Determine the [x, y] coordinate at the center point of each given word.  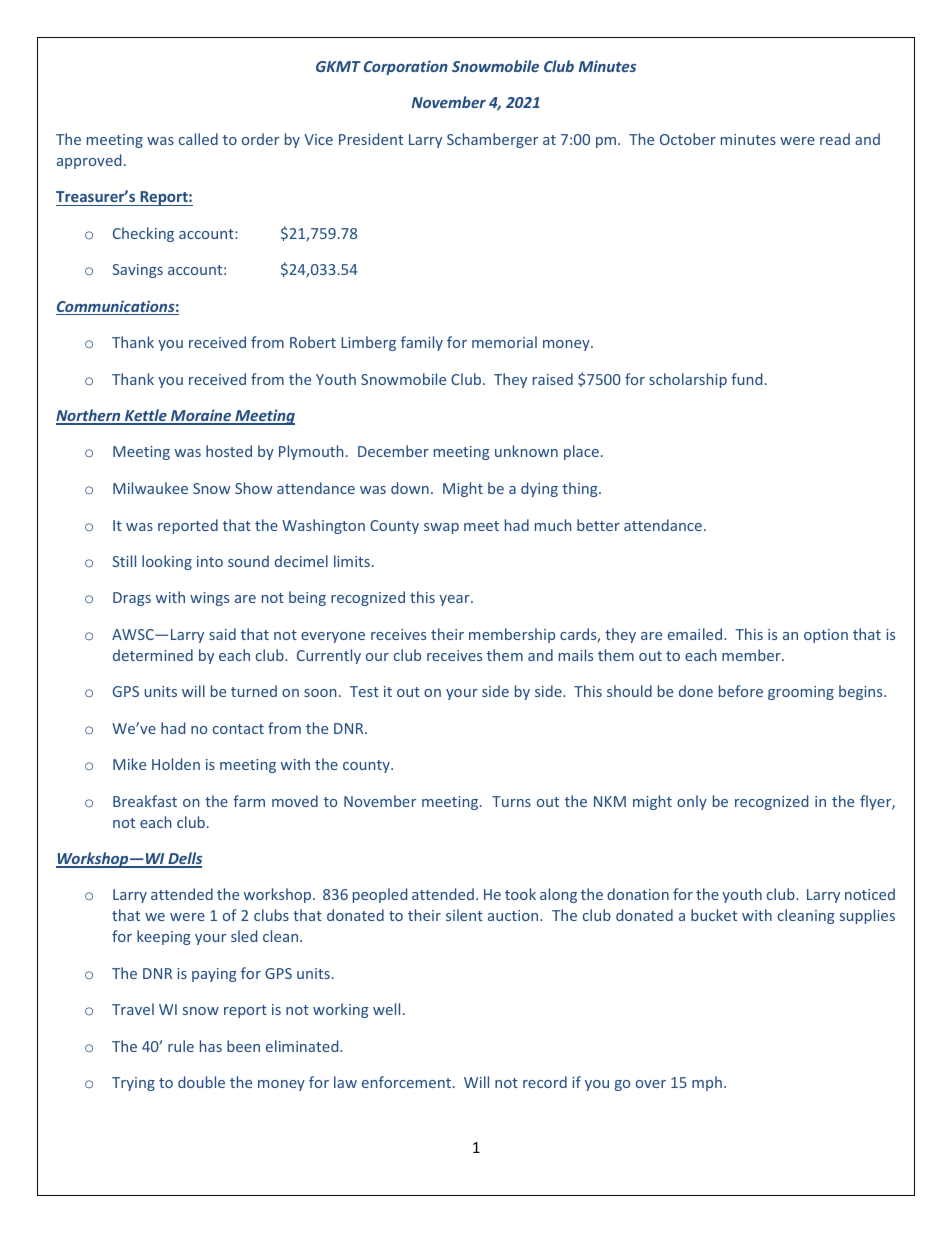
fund [746, 379]
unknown [526, 451]
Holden [176, 764]
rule [181, 1046]
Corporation [406, 67]
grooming [801, 693]
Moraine [201, 416]
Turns [511, 801]
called [198, 139]
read [835, 139]
